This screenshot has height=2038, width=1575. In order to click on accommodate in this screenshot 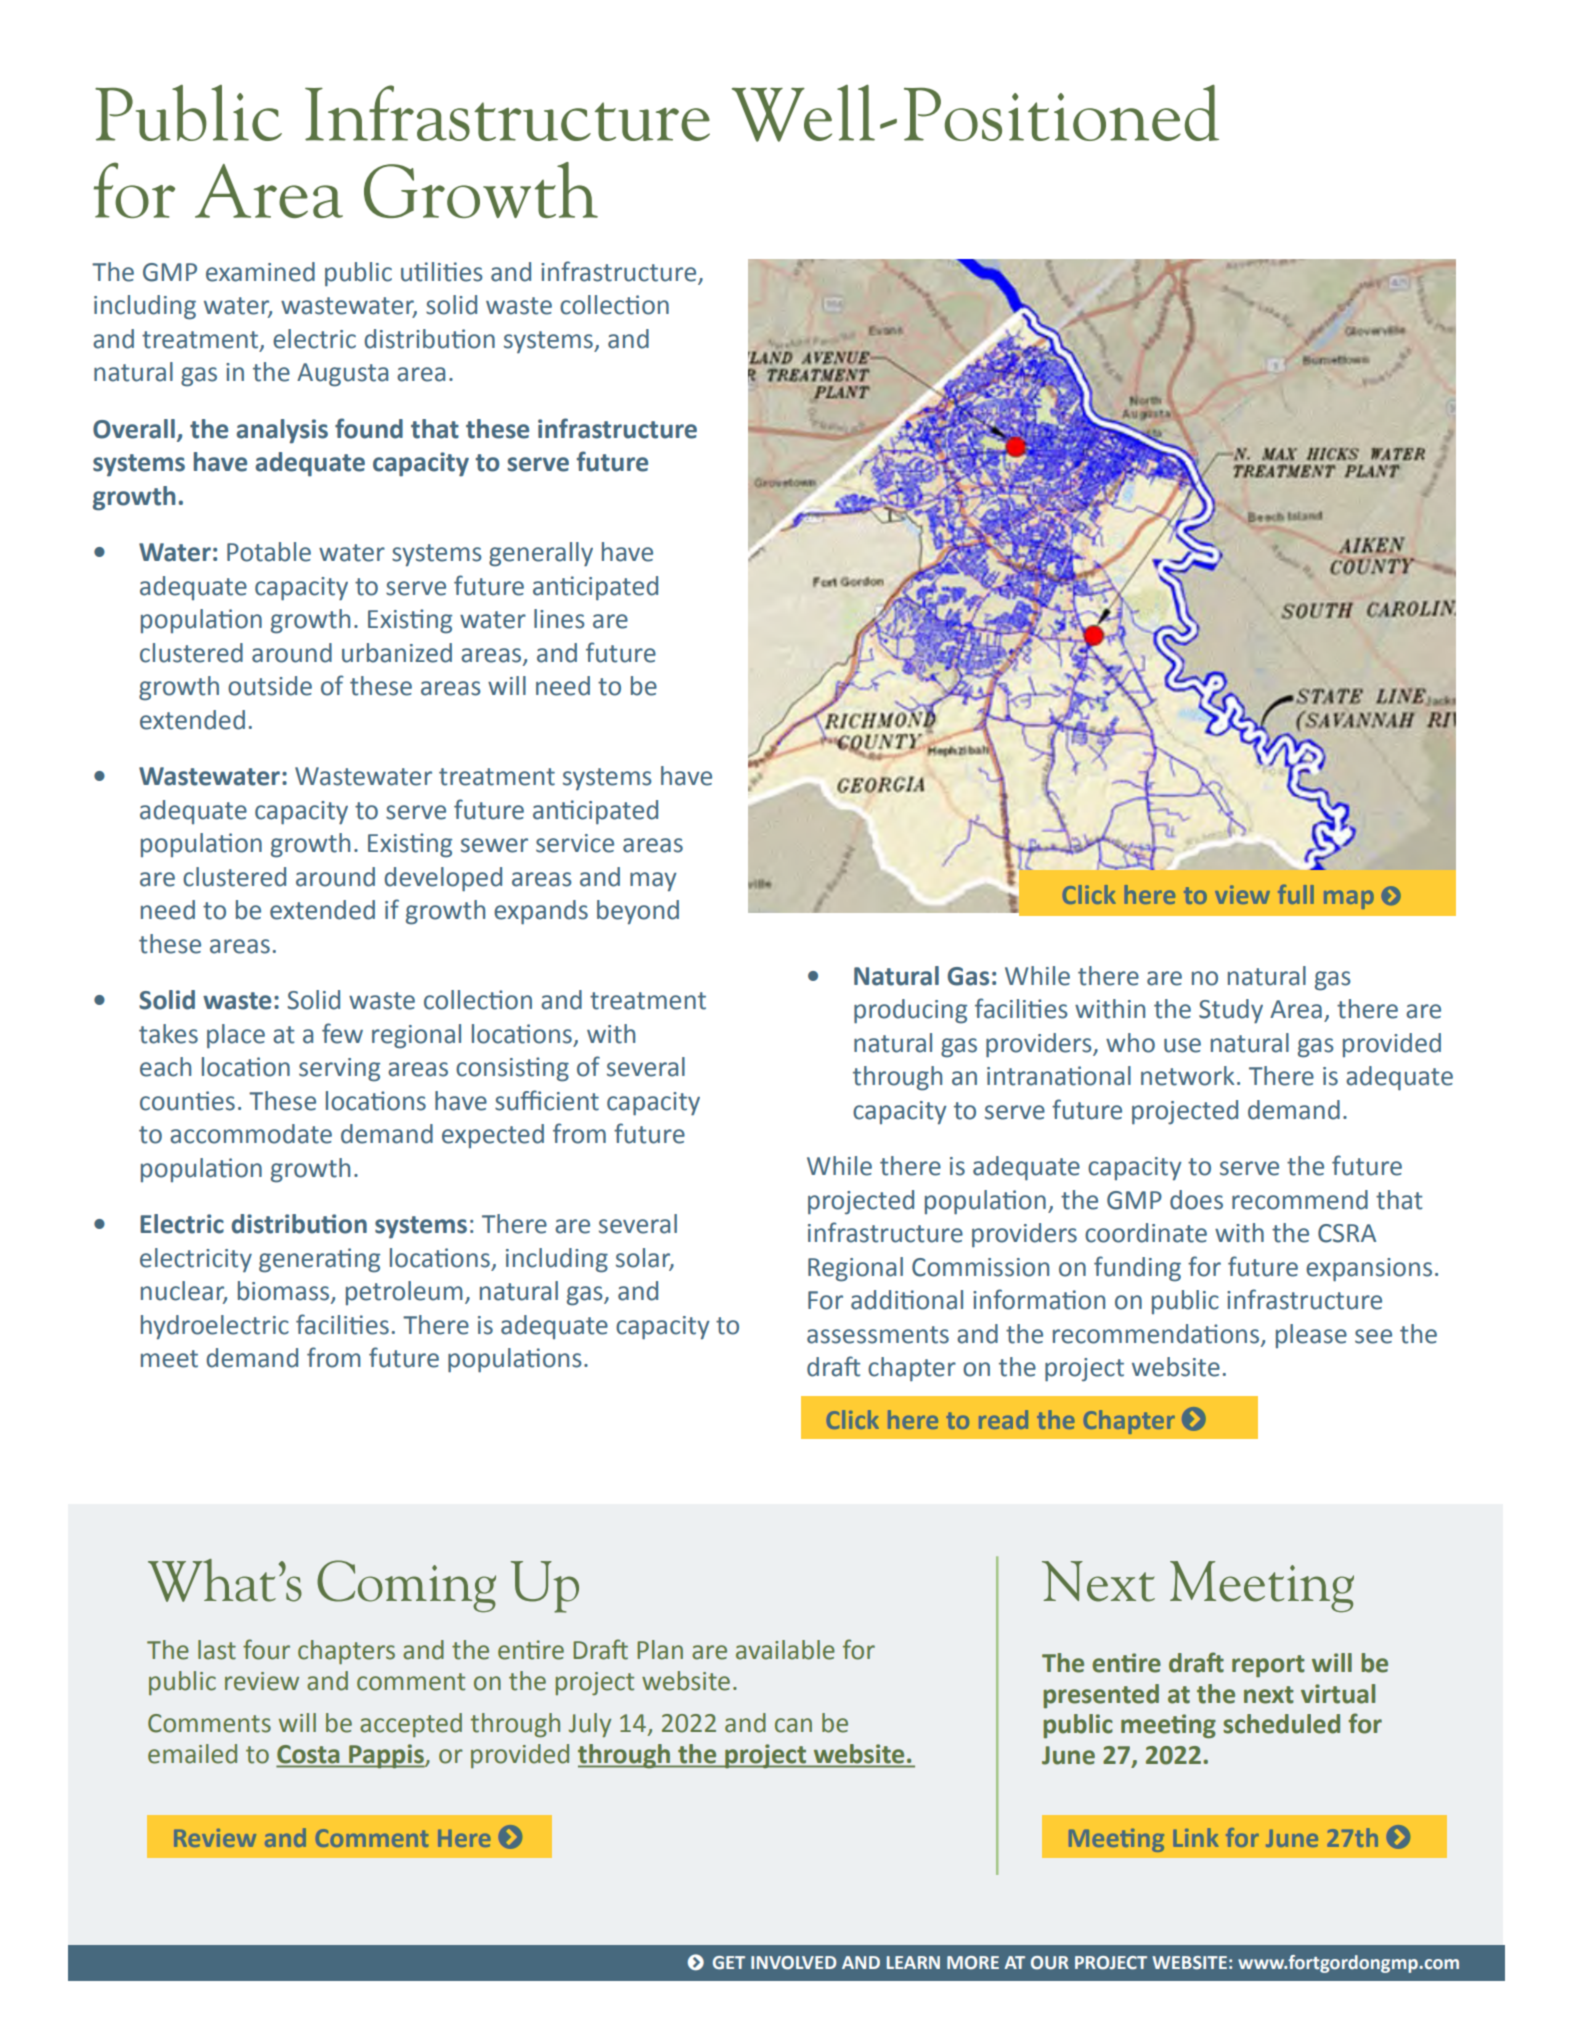, I will do `click(251, 1134)`.
